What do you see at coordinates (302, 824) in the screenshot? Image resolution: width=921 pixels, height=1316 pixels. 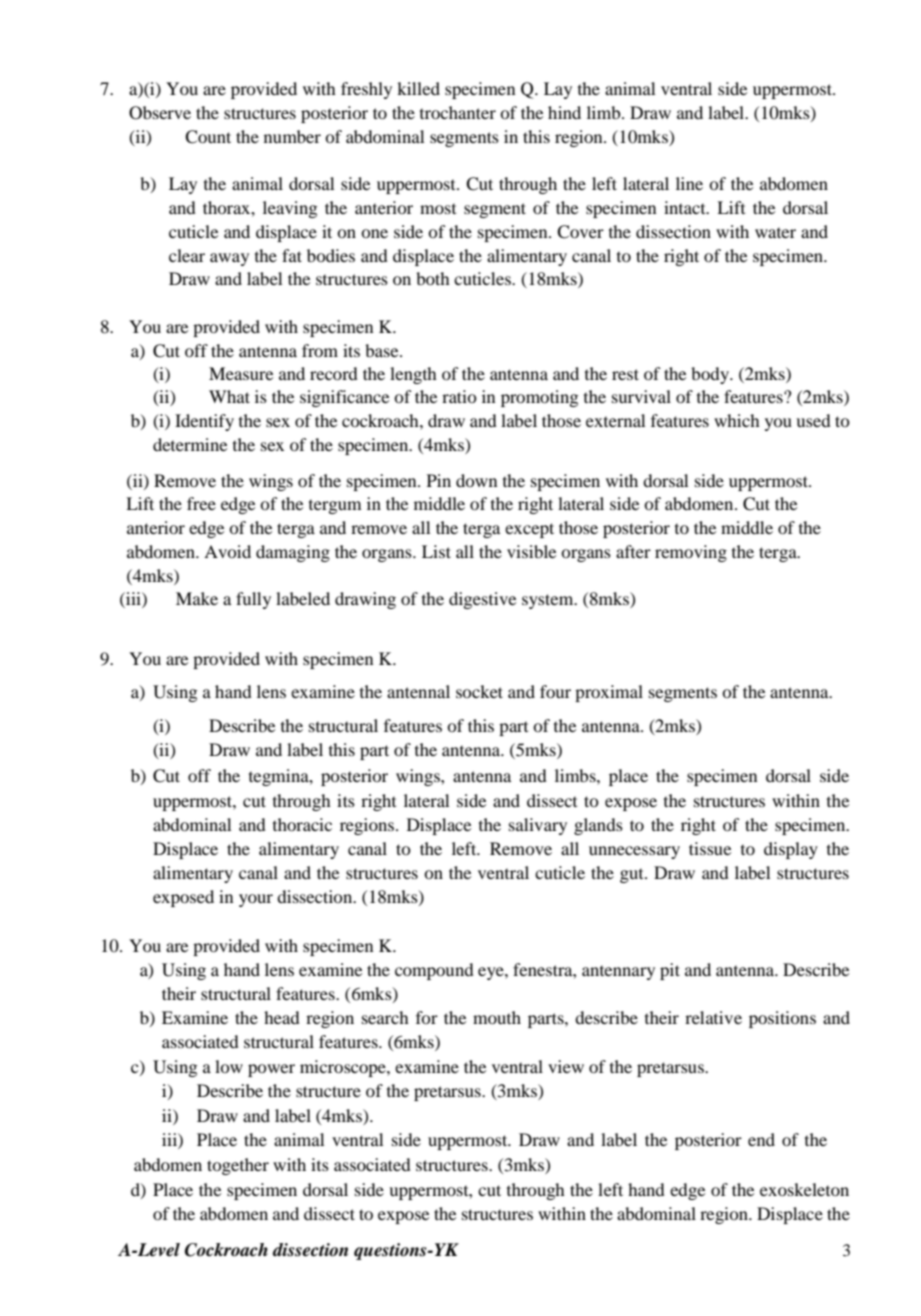 I see `thoracic` at bounding box center [302, 824].
